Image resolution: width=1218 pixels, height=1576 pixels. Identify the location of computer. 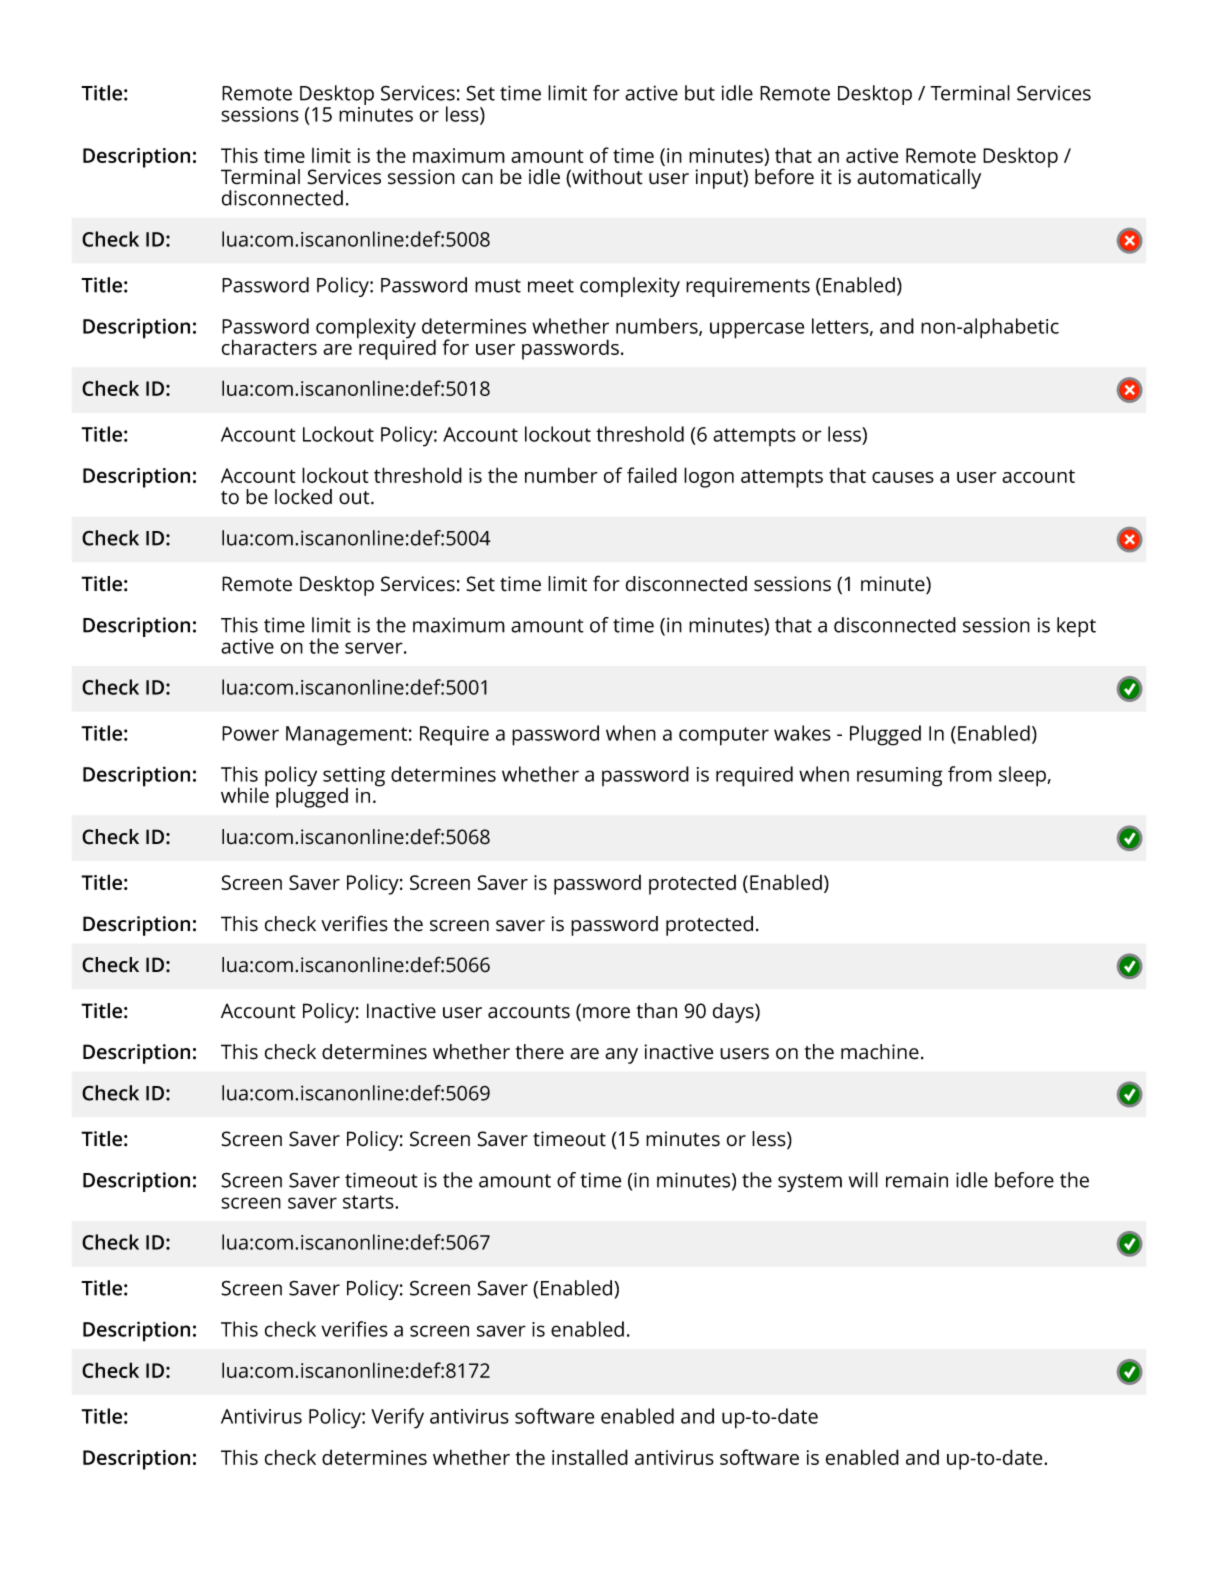
(724, 736).
